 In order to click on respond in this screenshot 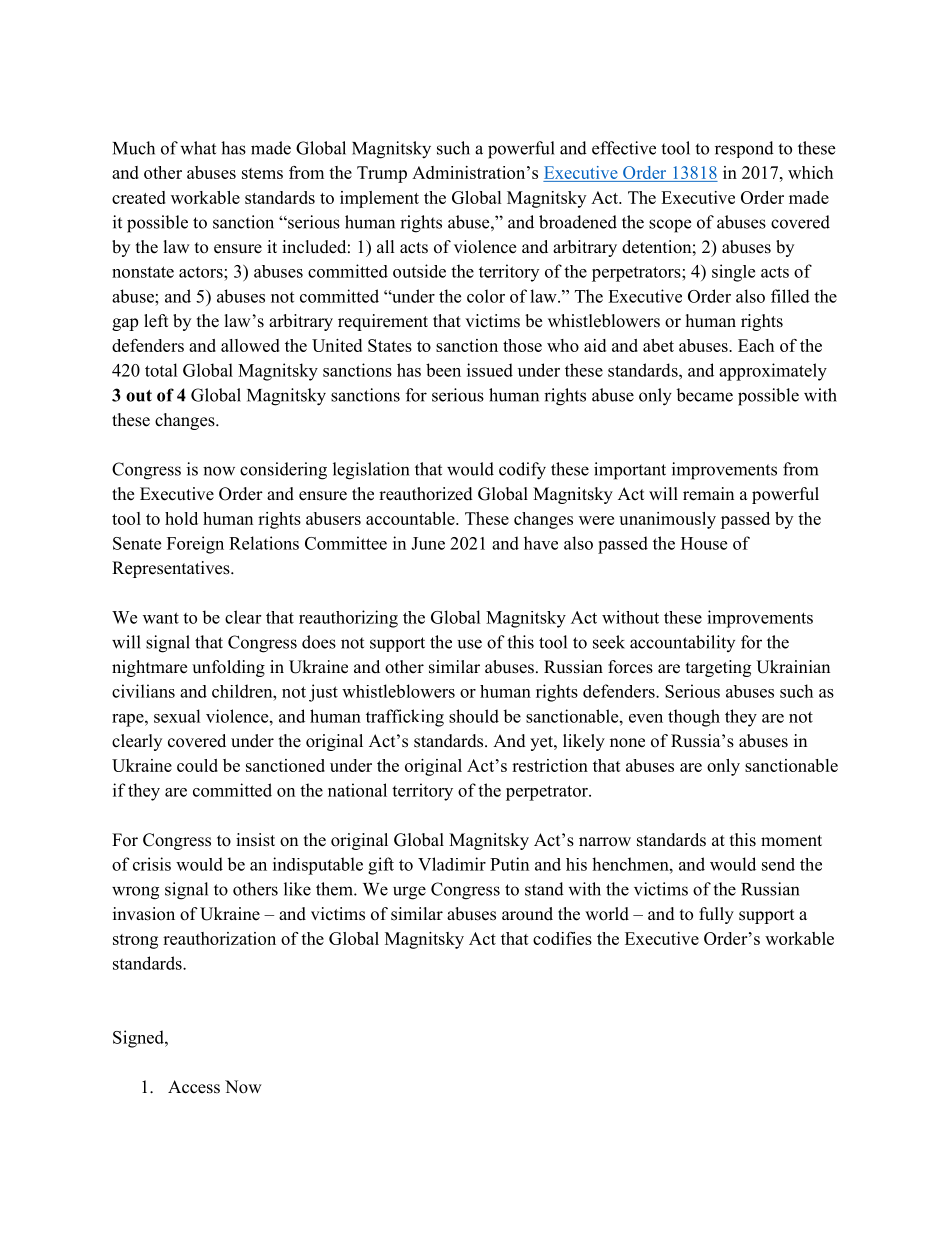, I will do `click(744, 149)`.
